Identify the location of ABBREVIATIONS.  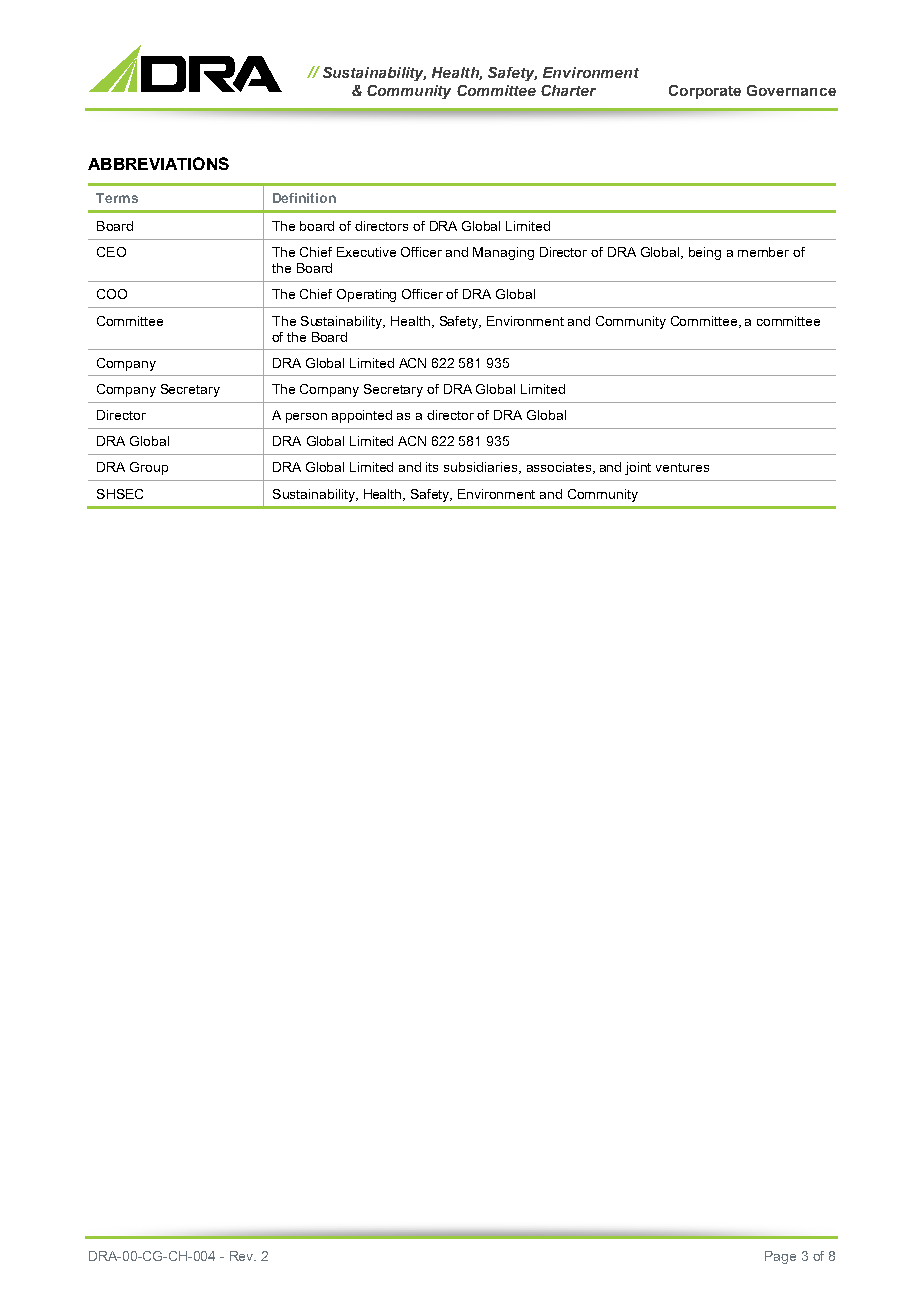
(158, 163).
